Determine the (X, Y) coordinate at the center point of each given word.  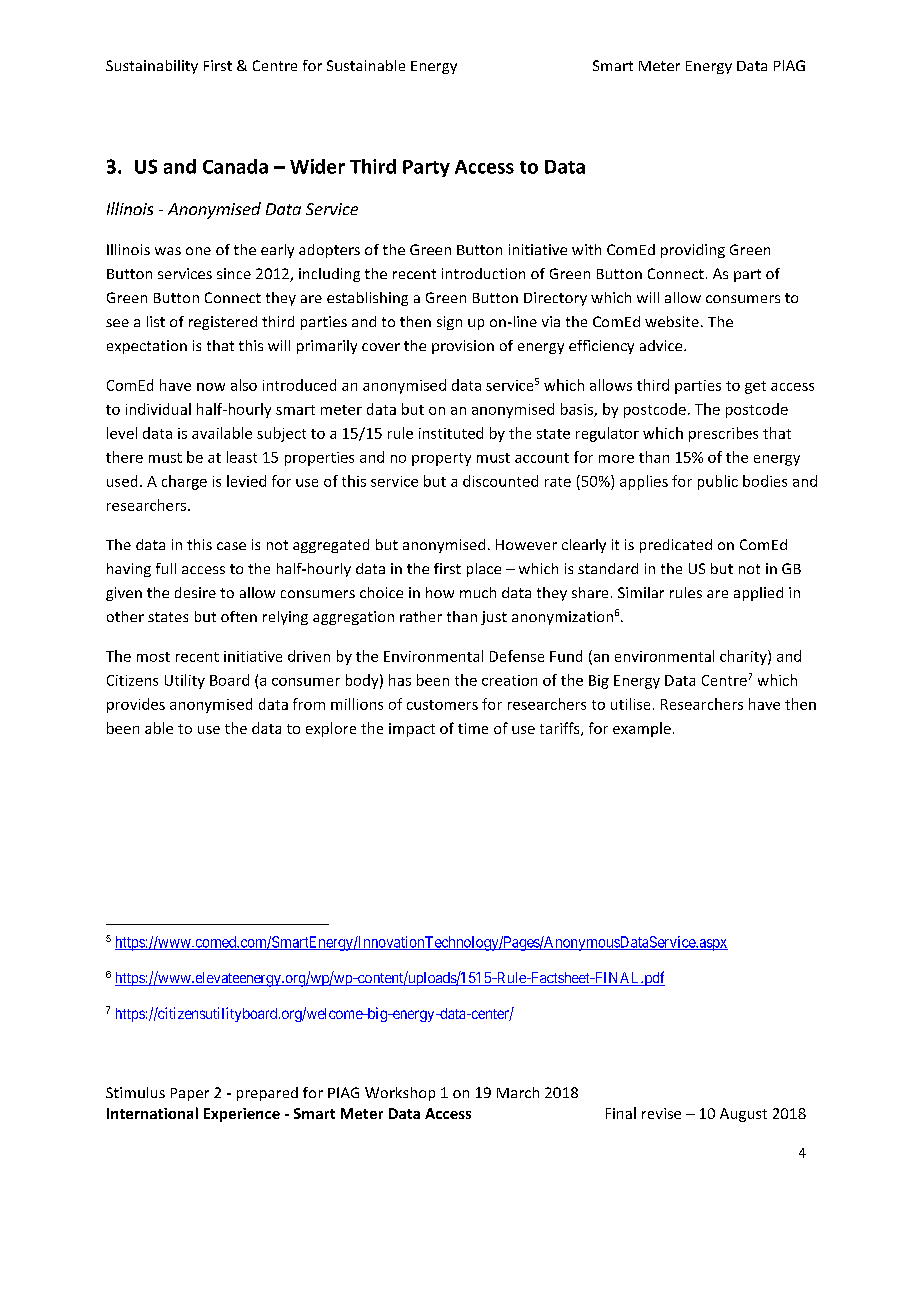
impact (412, 730)
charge (184, 482)
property (441, 459)
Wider (317, 166)
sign (449, 323)
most (153, 657)
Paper (190, 1094)
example (642, 729)
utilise (630, 704)
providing (693, 251)
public (718, 482)
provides (136, 705)
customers (442, 705)
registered (223, 323)
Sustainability (152, 67)
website (672, 321)
